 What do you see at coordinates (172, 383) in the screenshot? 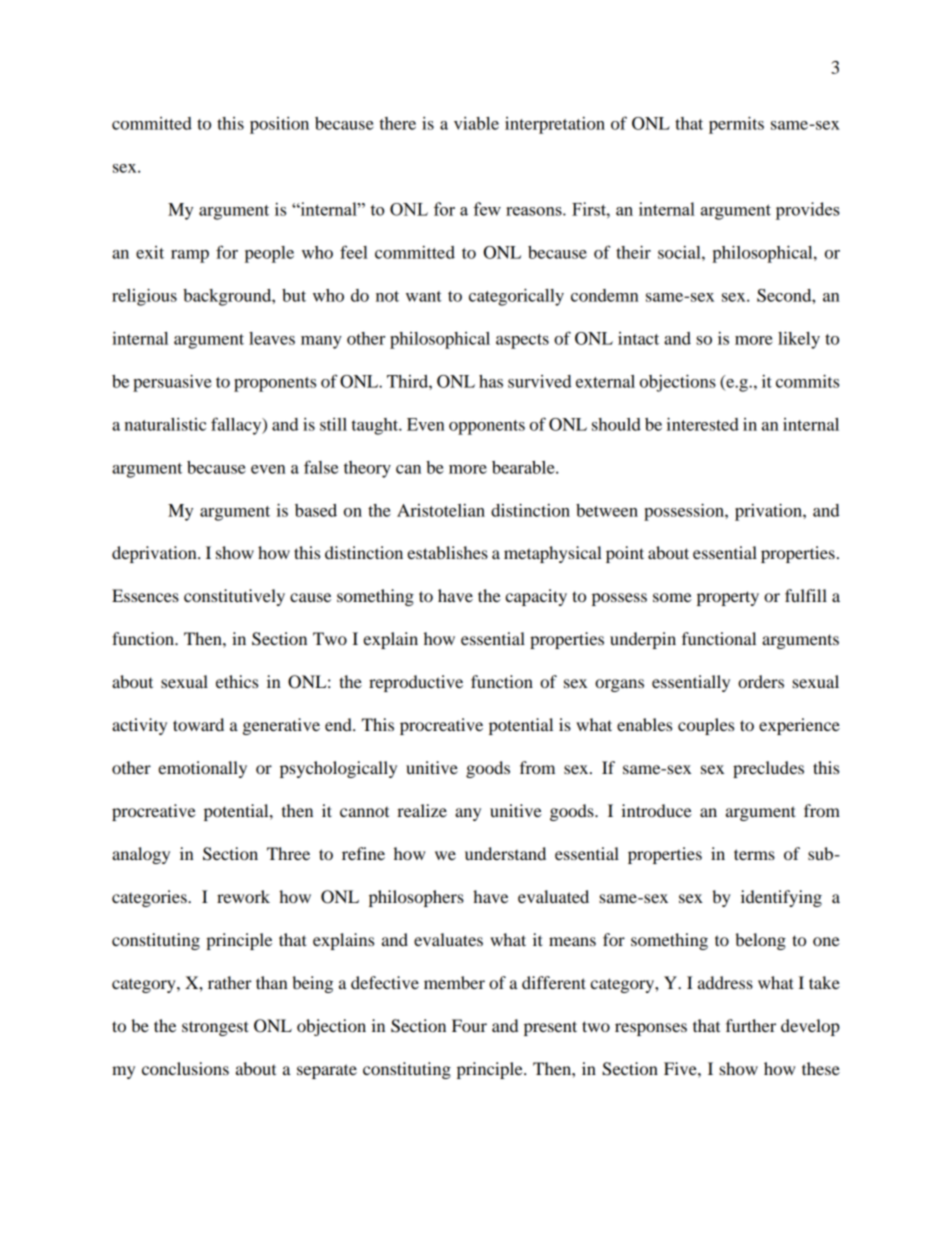
I see `persuasive` at bounding box center [172, 383].
